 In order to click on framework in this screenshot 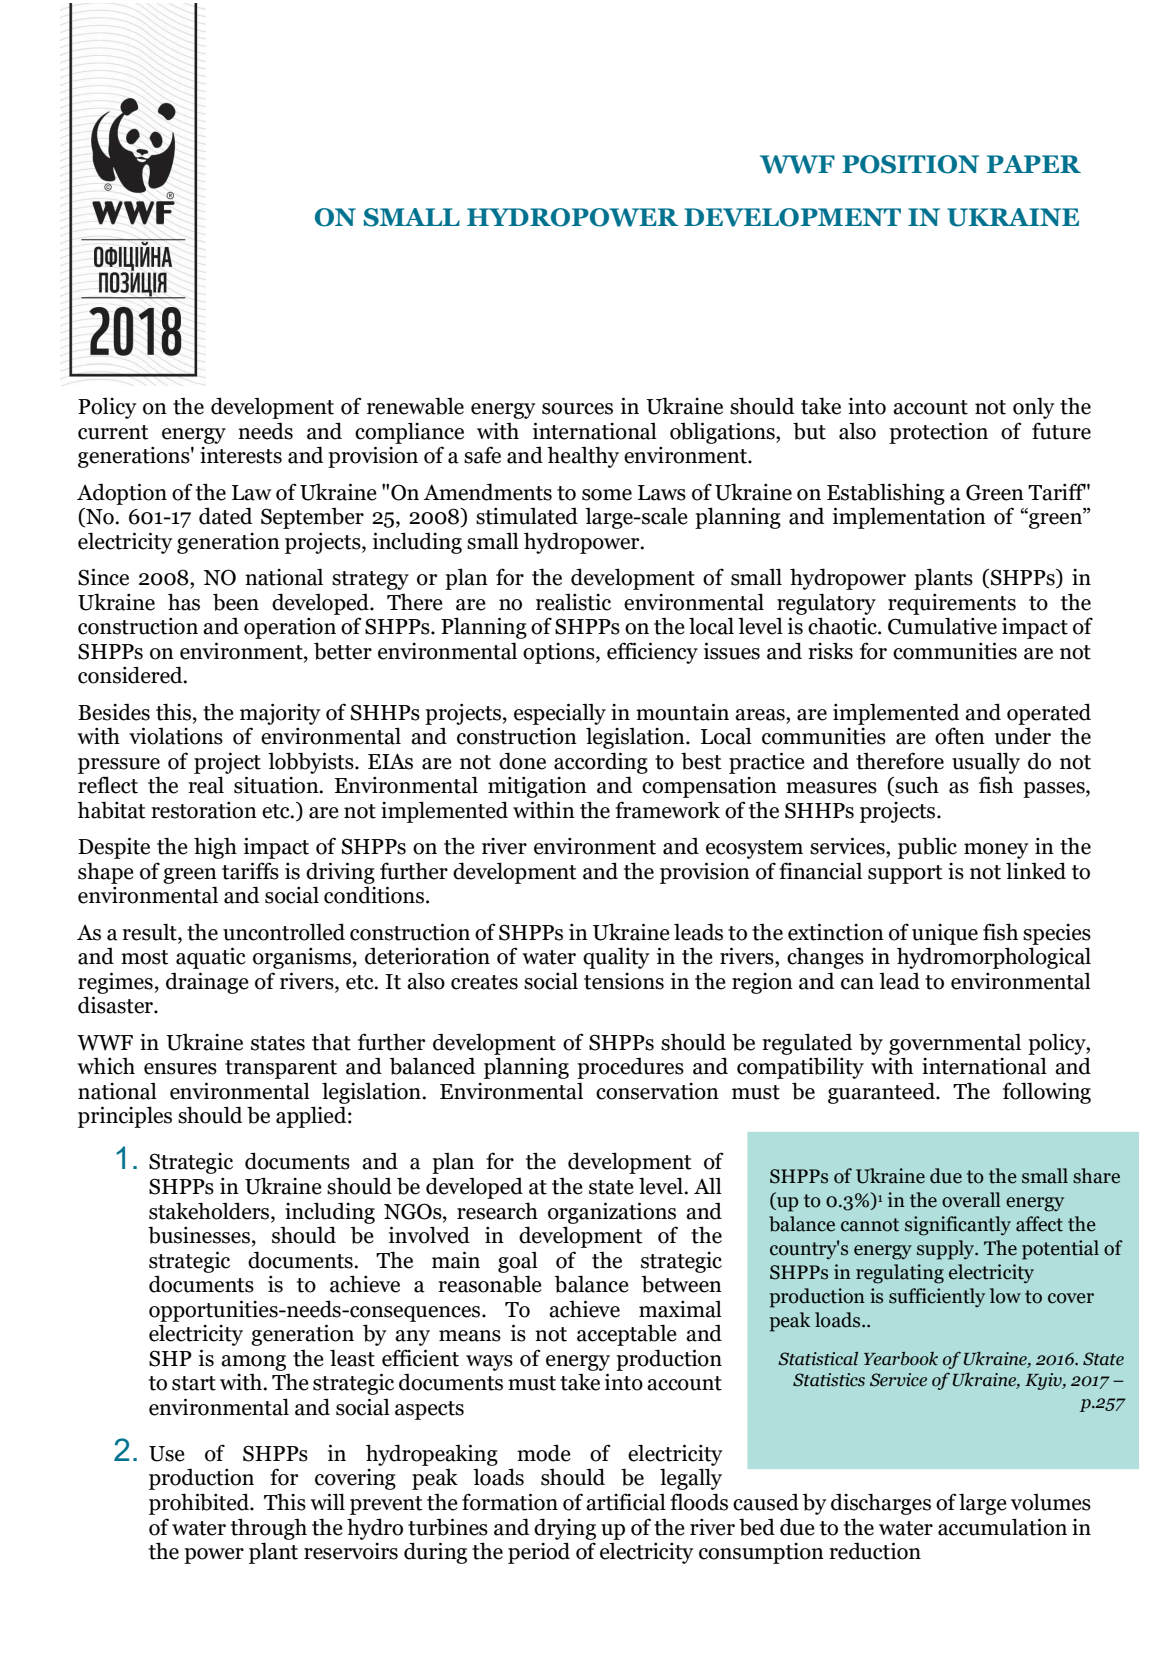, I will do `click(667, 810)`.
